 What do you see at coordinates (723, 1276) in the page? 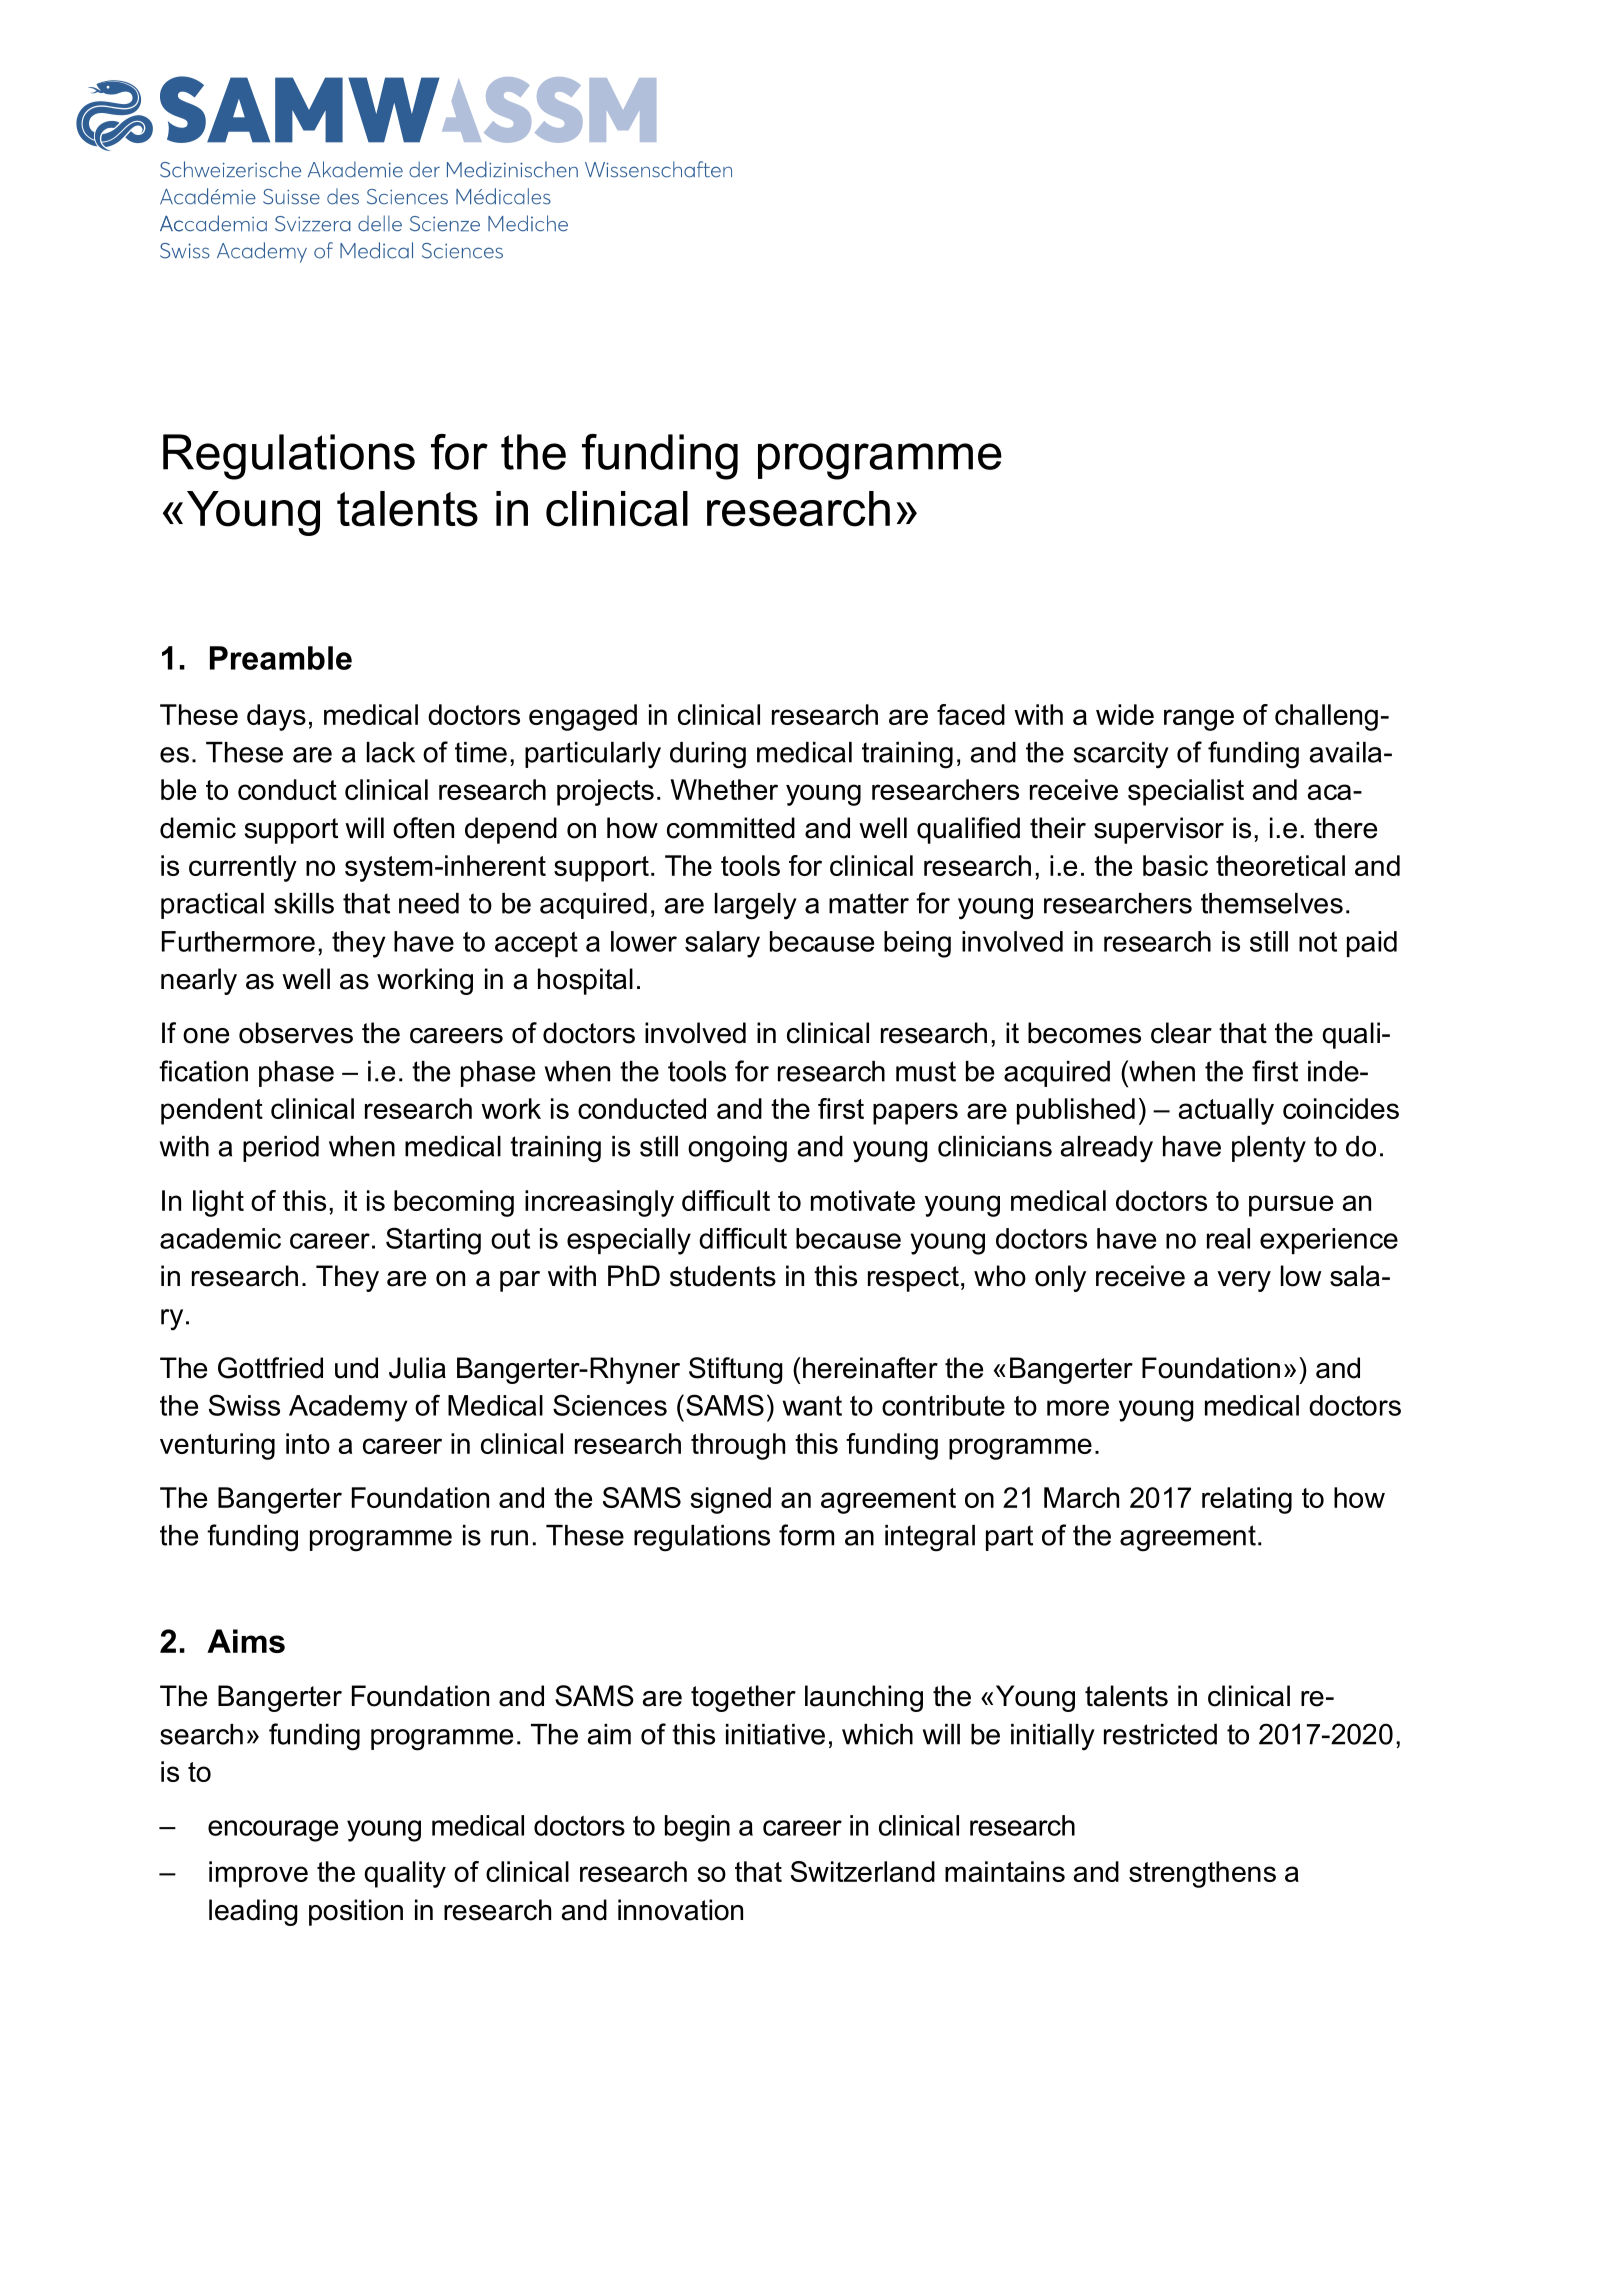
I see `students` at bounding box center [723, 1276].
